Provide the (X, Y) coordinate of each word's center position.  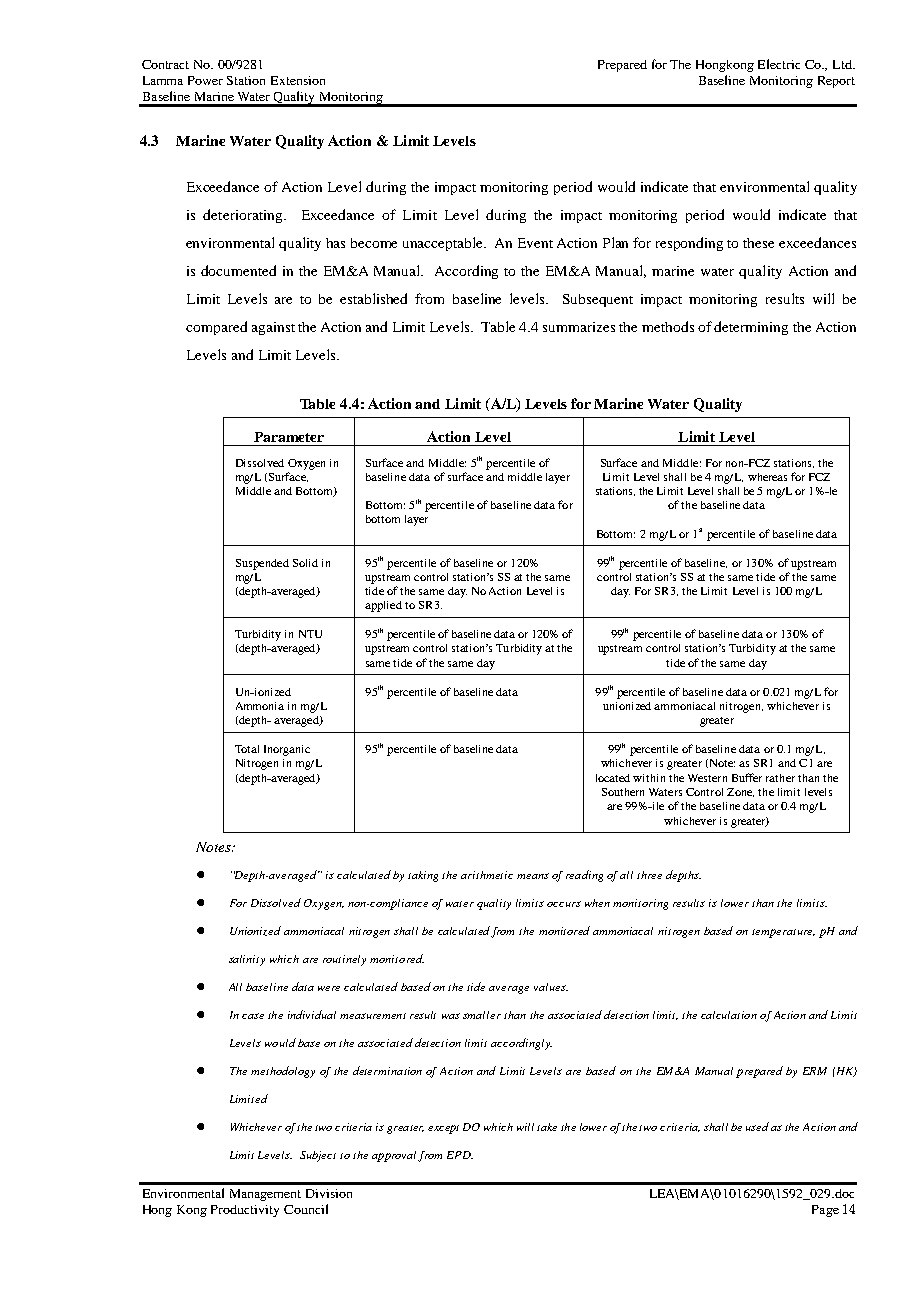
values (551, 987)
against (273, 328)
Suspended (262, 564)
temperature (783, 933)
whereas (767, 477)
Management (265, 1195)
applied (383, 606)
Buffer (747, 777)
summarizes (579, 327)
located (613, 778)
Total (247, 749)
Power (205, 80)
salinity (247, 960)
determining (751, 328)
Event (535, 243)
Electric (779, 64)
